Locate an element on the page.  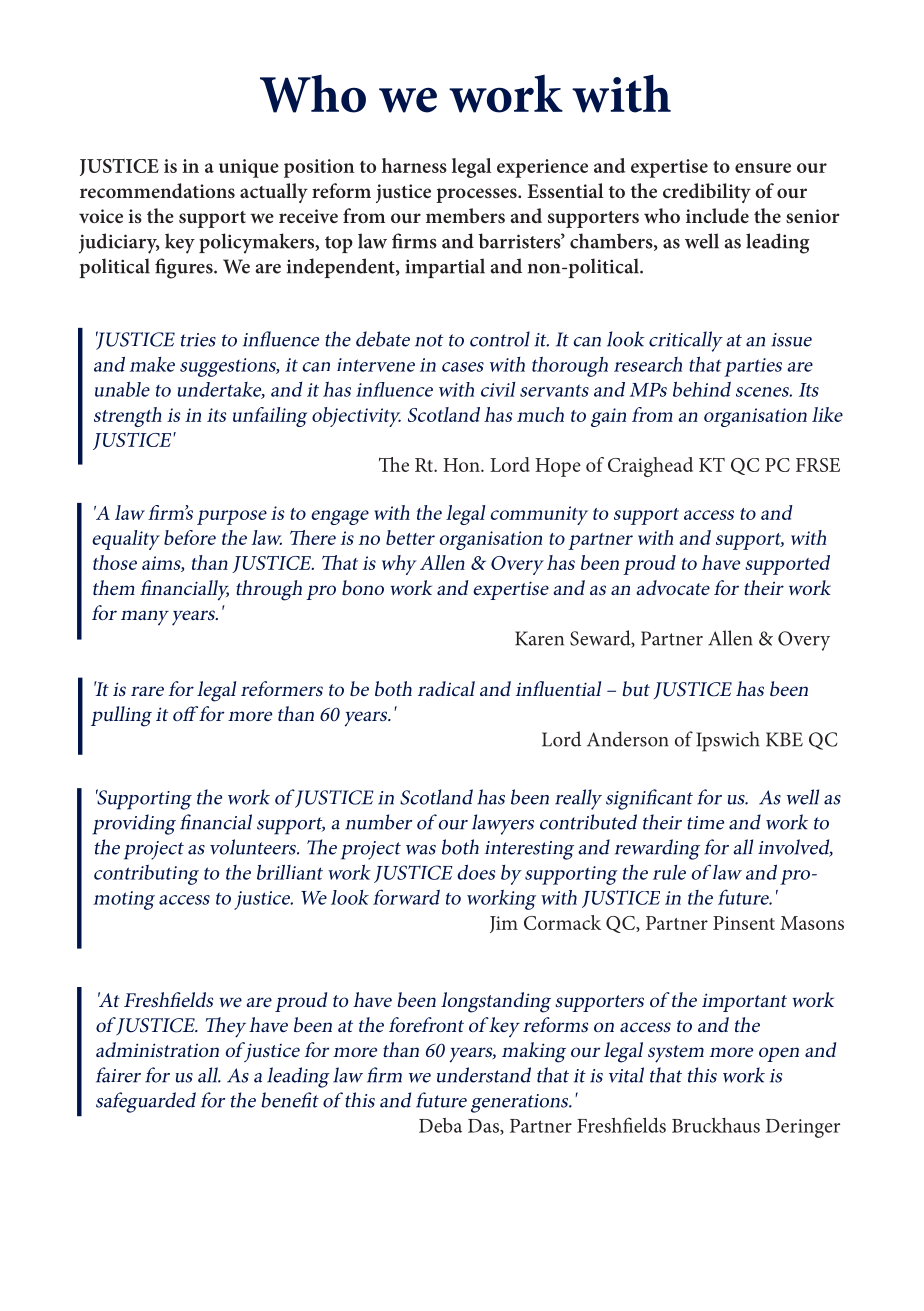
Hon is located at coordinates (462, 465).
